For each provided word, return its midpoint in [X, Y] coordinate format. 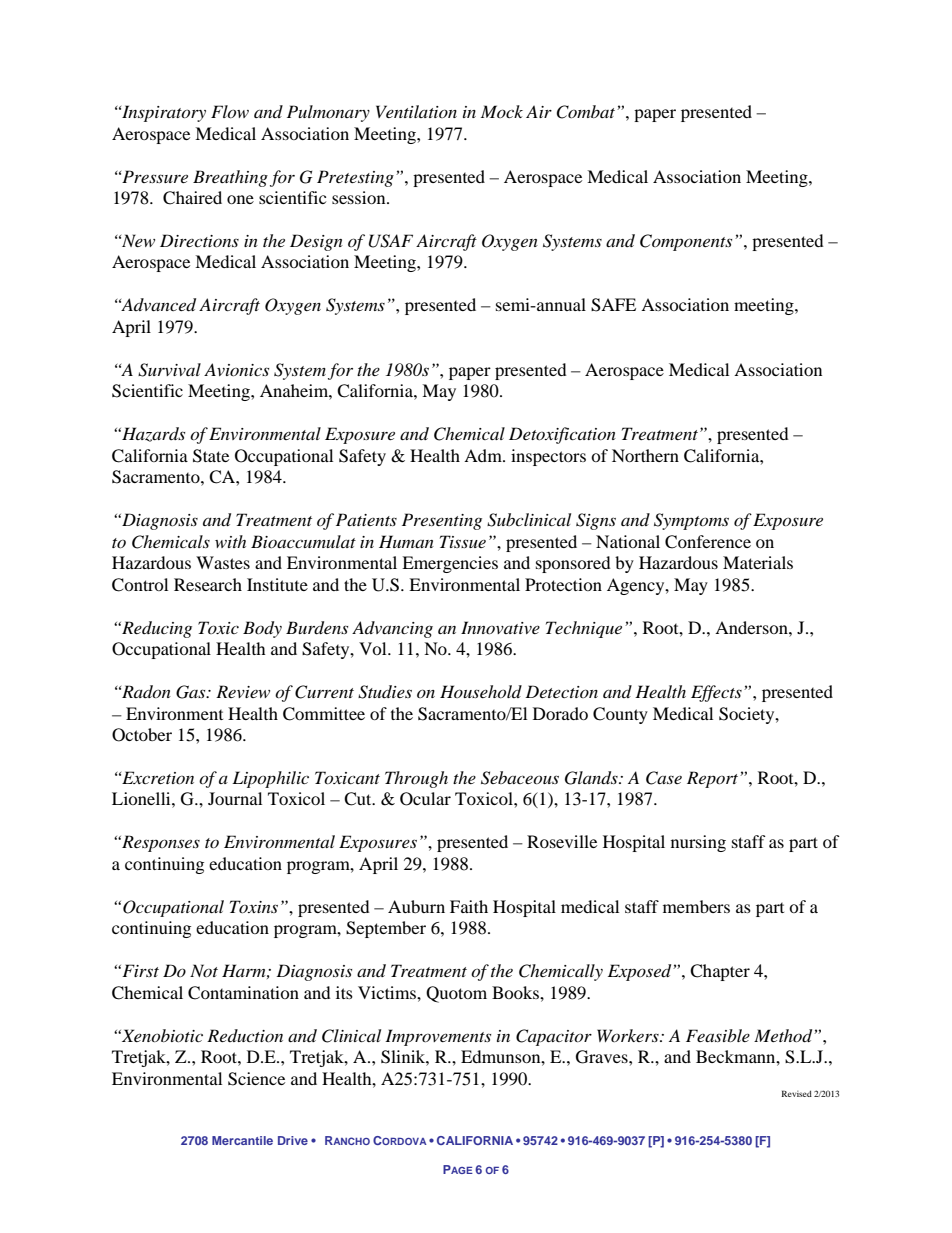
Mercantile [242, 1140]
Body [262, 629]
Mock [502, 111]
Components [686, 242]
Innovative [500, 627]
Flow [230, 111]
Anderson [752, 627]
